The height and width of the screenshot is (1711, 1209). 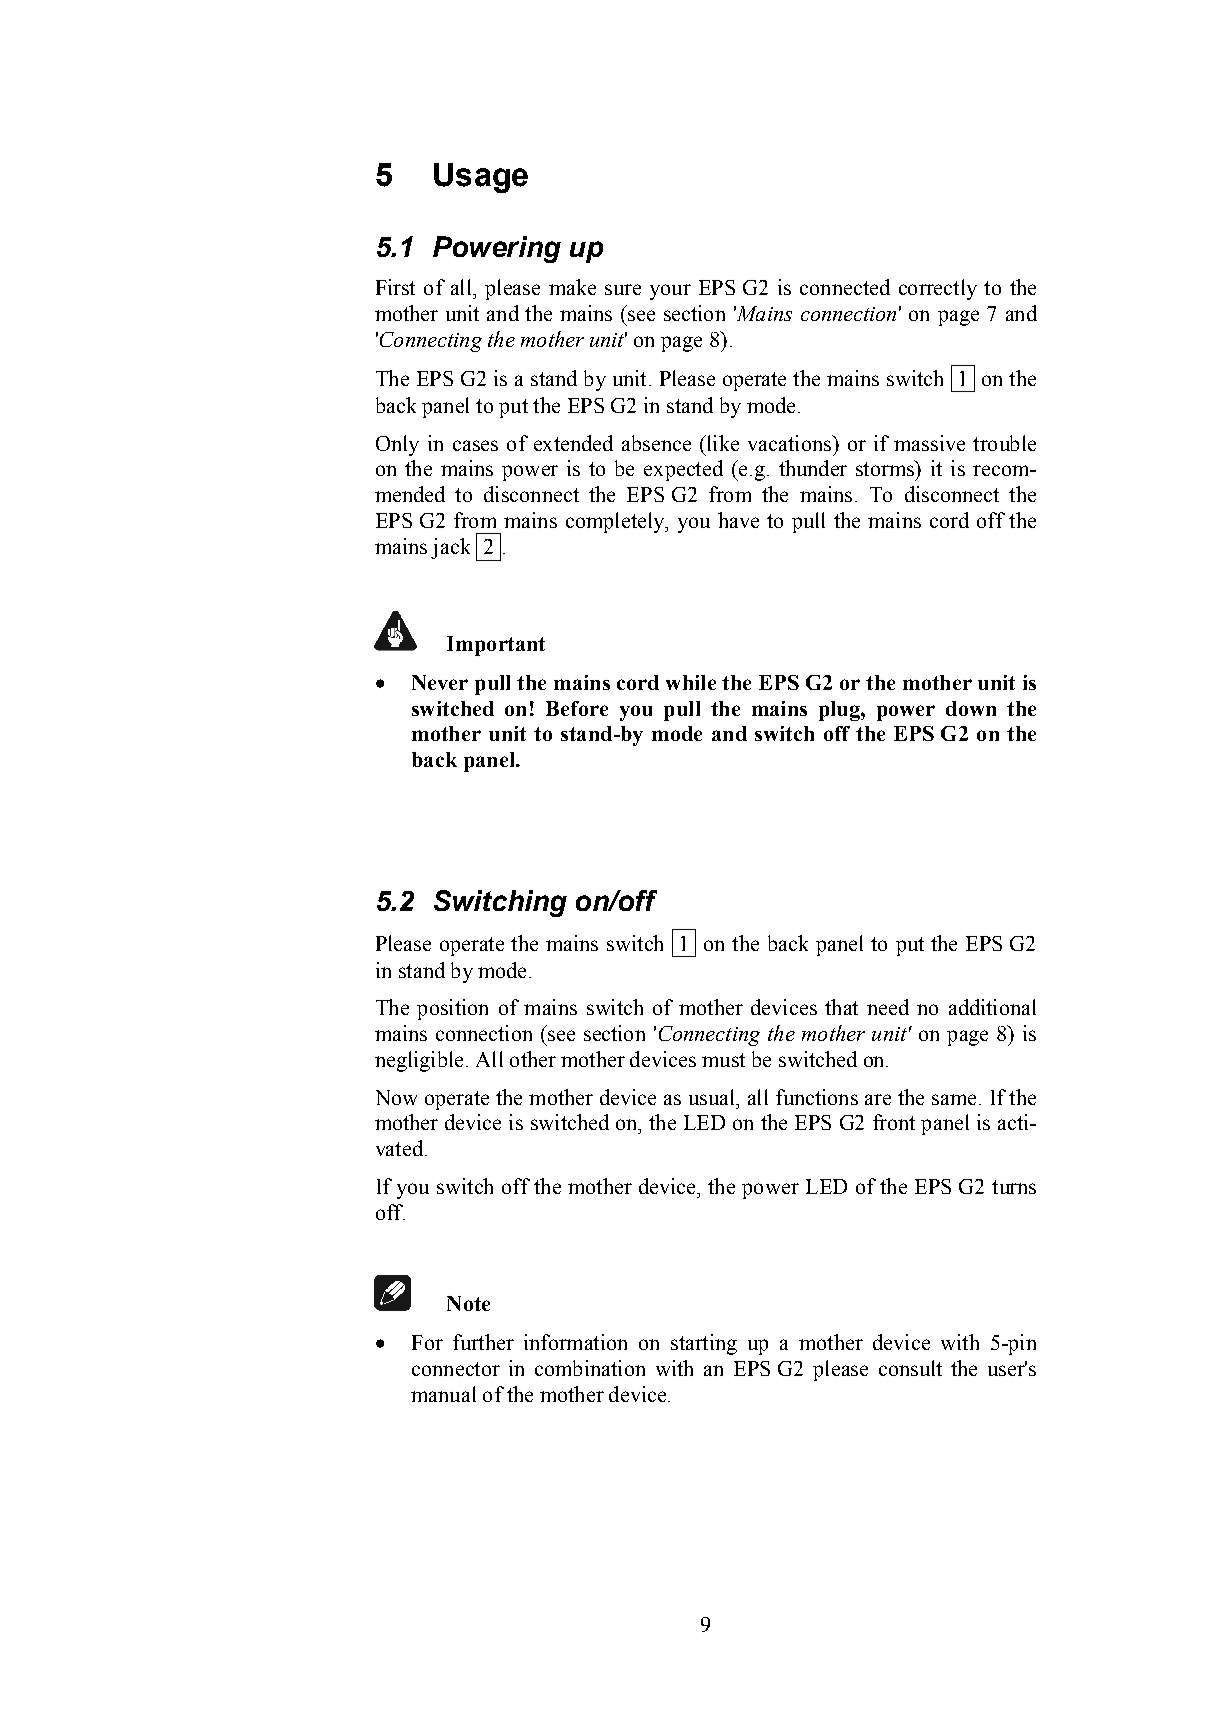 I want to click on Never, so click(x=440, y=682).
